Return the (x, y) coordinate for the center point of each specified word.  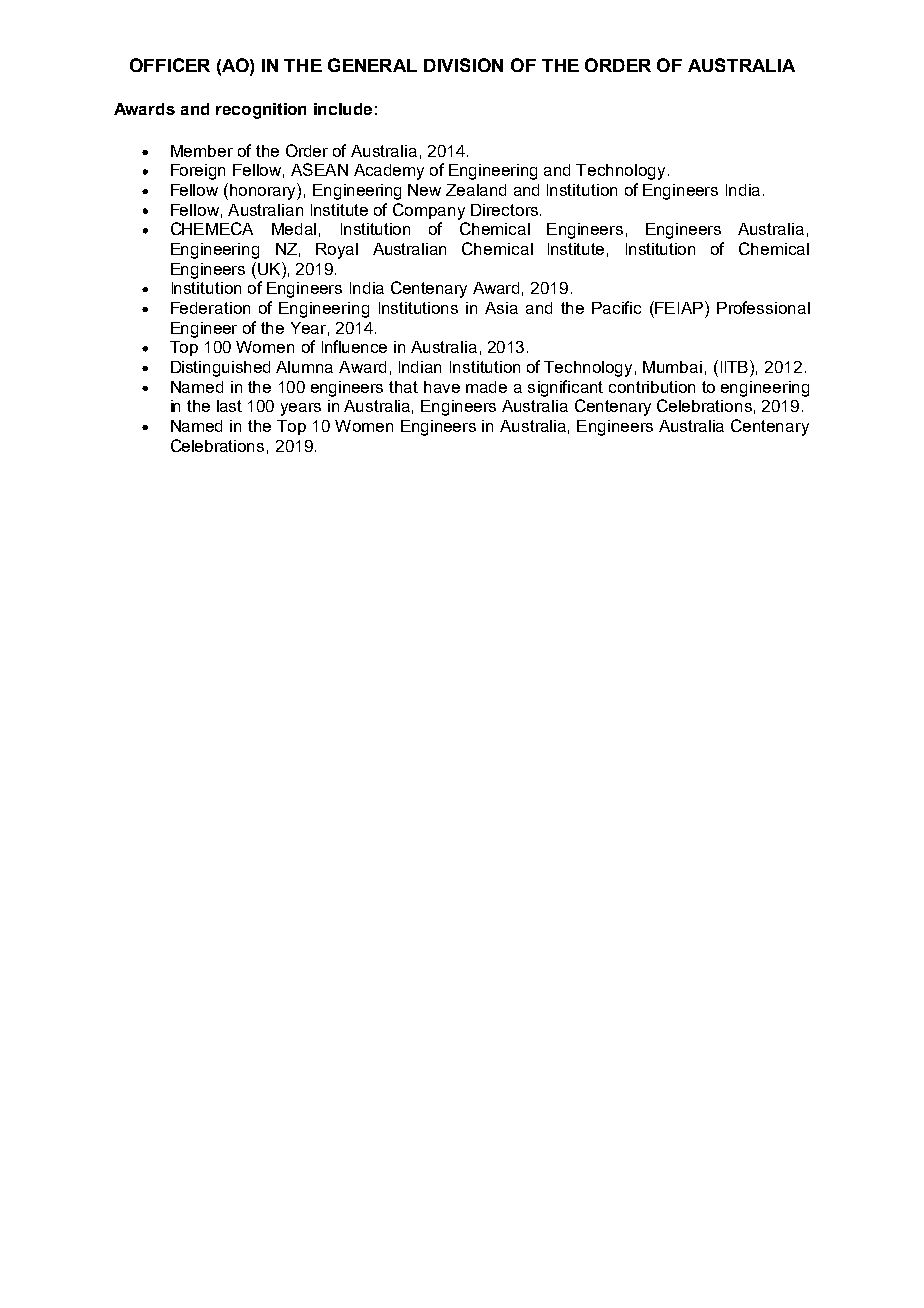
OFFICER (170, 65)
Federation (210, 308)
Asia (501, 308)
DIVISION (463, 65)
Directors (504, 210)
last (229, 406)
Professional (763, 307)
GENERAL (372, 65)
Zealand (476, 190)
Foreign (198, 172)
